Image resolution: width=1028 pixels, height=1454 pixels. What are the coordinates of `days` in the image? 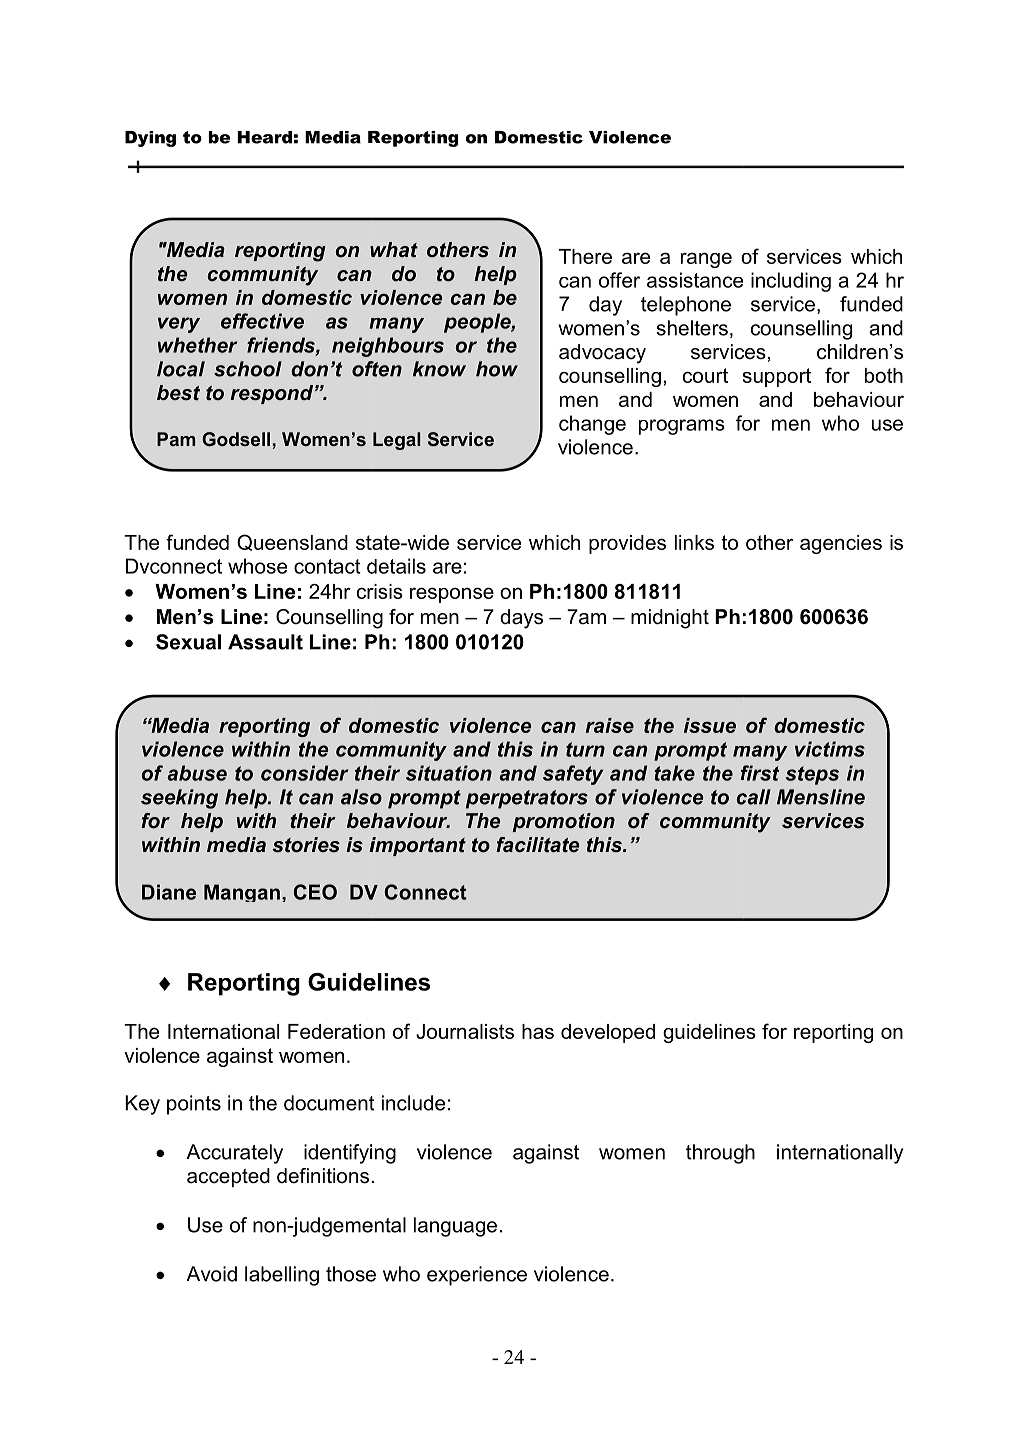 It's located at (521, 619).
